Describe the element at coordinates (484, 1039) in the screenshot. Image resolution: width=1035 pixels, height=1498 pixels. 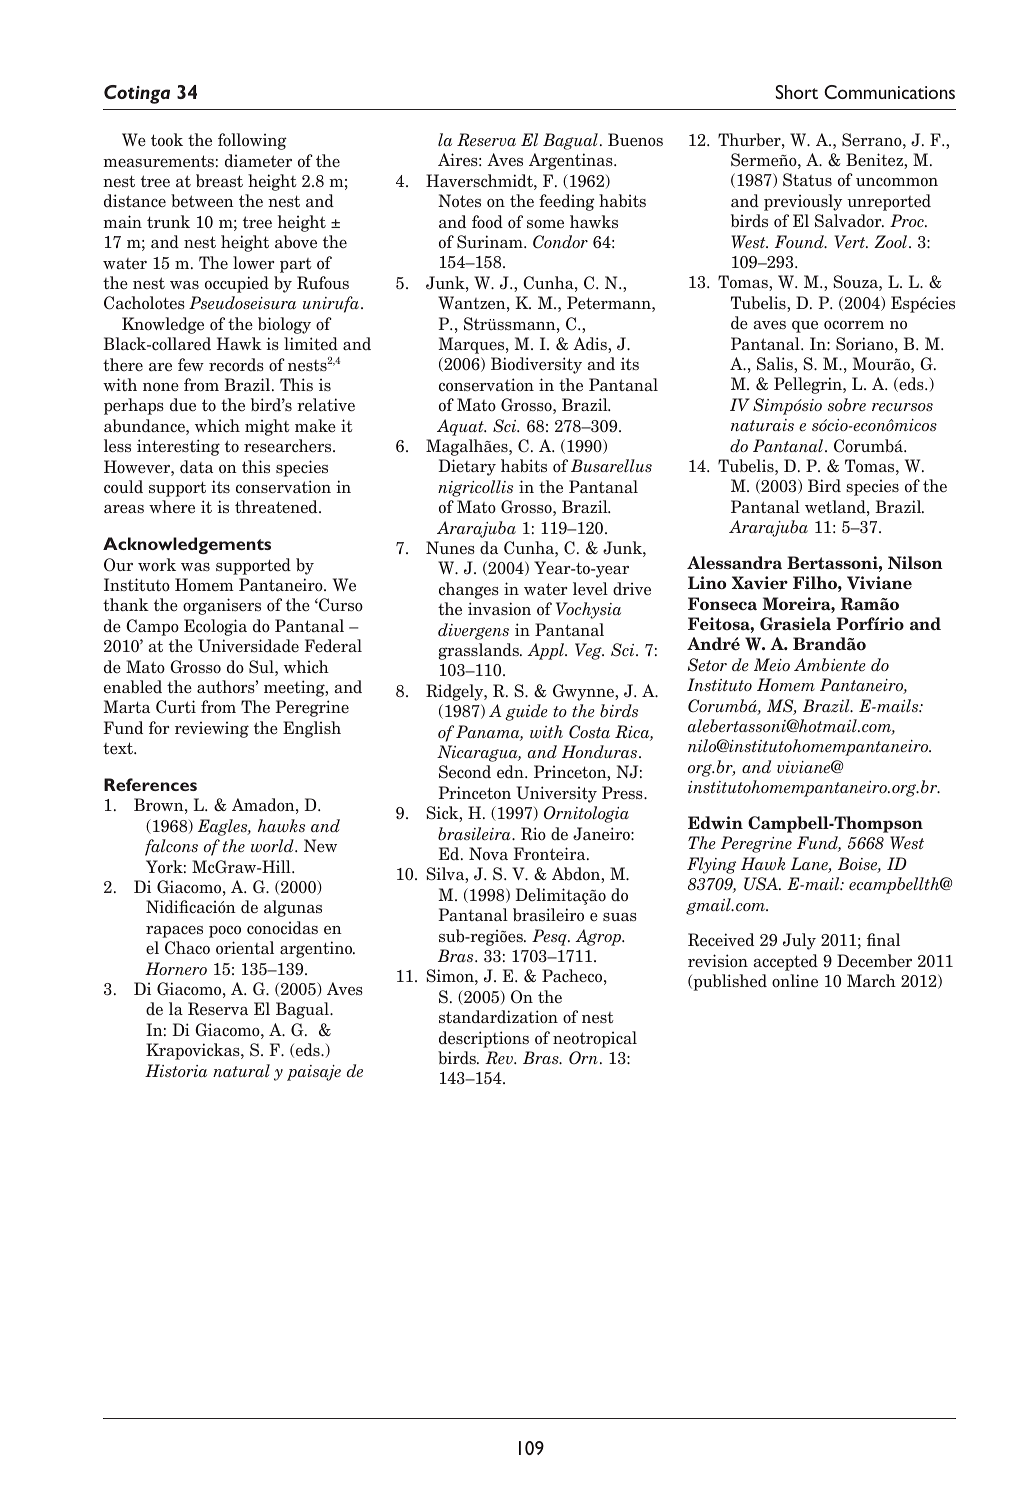
I see `descriptions` at that location.
